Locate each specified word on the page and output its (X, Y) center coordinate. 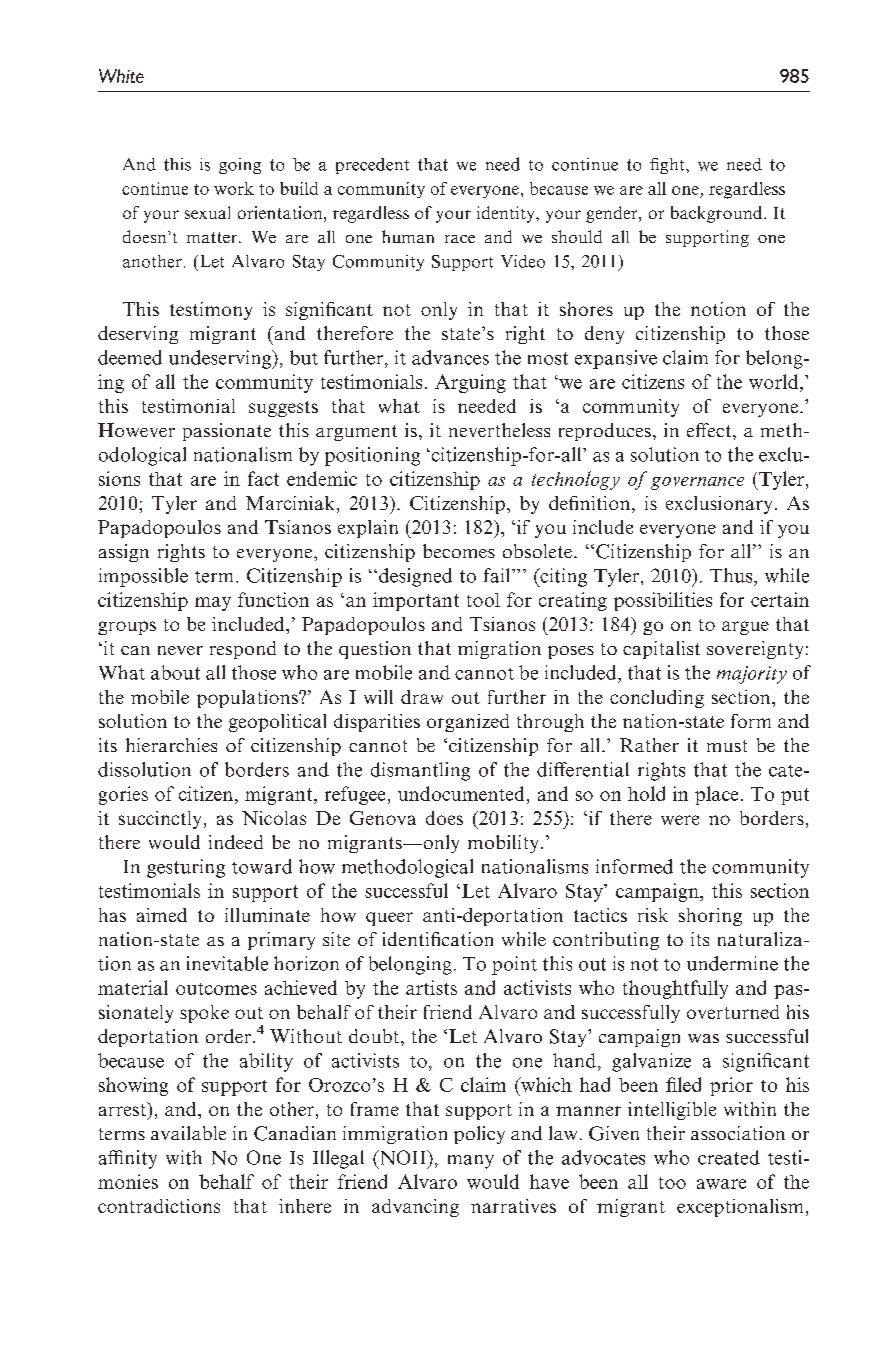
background (718, 214)
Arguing (470, 383)
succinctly (160, 820)
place (716, 795)
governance (697, 483)
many (471, 1162)
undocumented (461, 793)
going (240, 166)
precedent (372, 166)
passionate (227, 432)
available (188, 1133)
